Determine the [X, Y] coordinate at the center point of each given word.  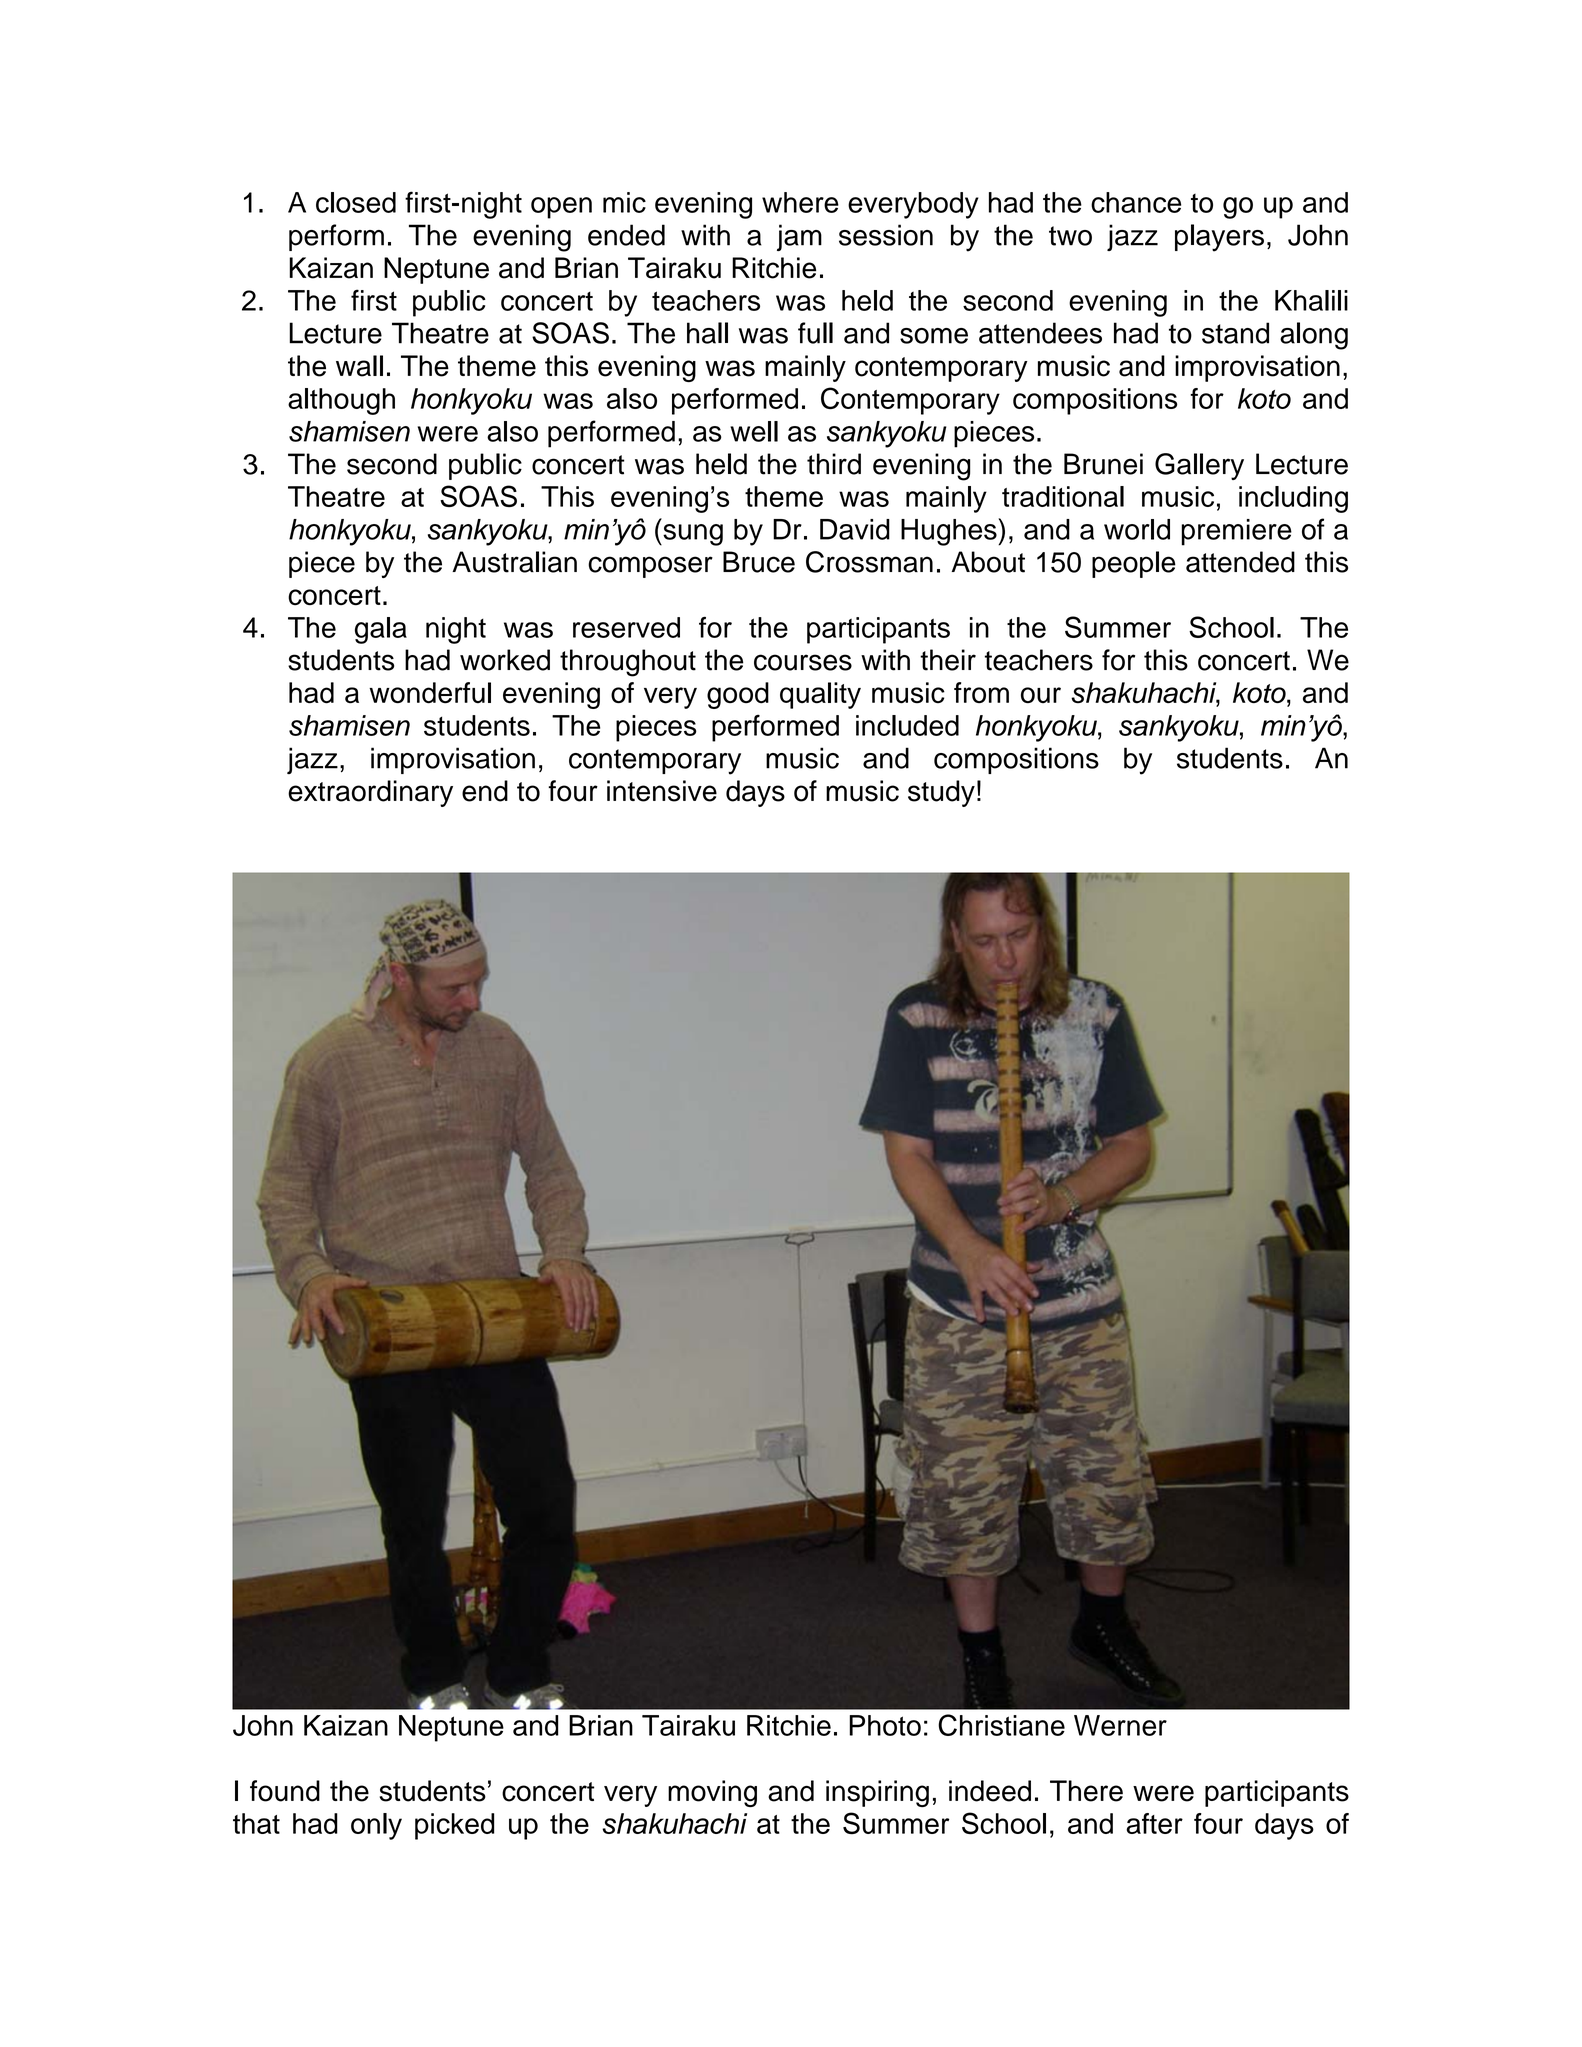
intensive [662, 791]
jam [799, 237]
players [1219, 238]
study [941, 793]
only [376, 1826]
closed [356, 202]
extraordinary [370, 793]
